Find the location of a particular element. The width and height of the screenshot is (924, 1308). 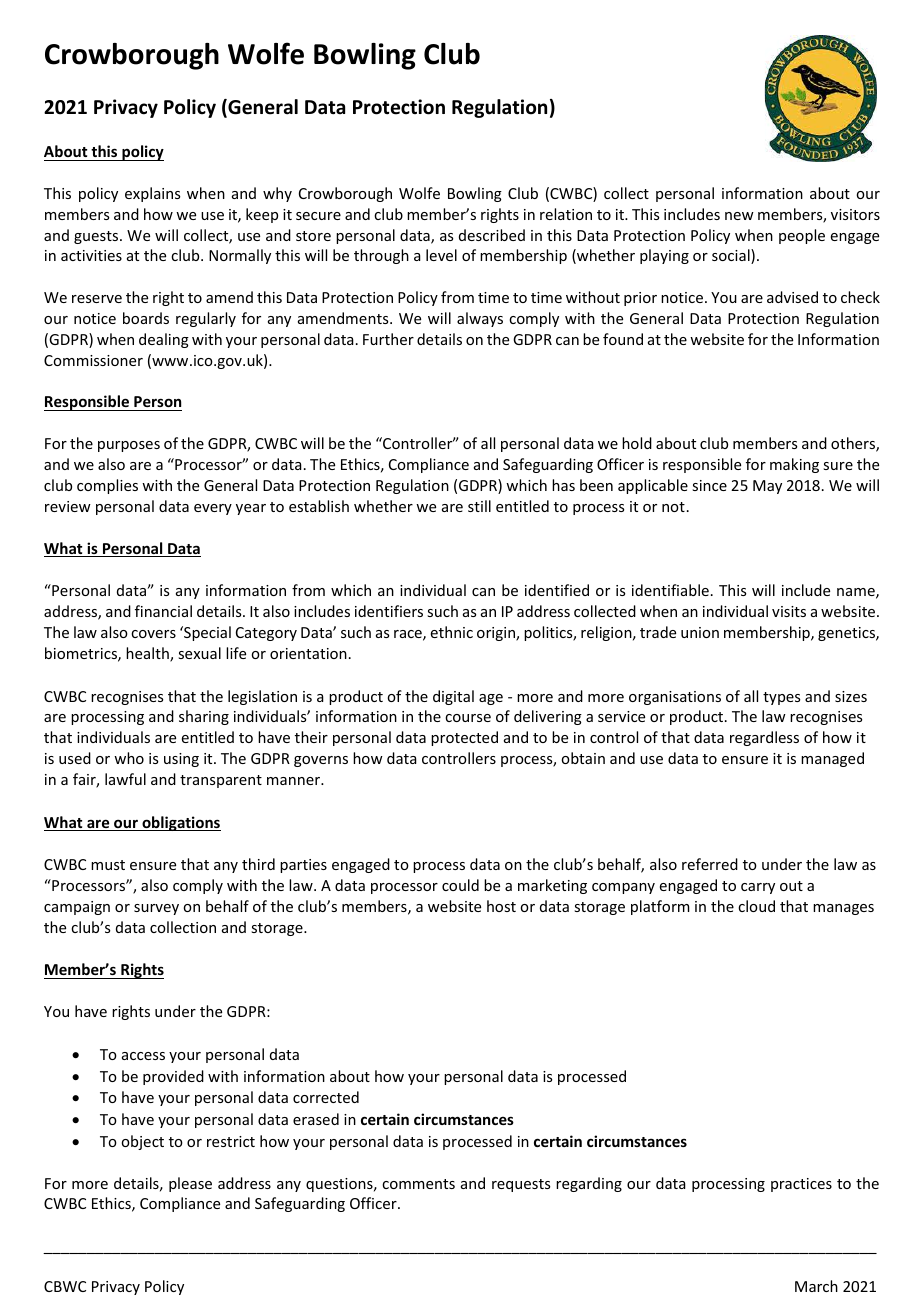

new is located at coordinates (739, 216).
